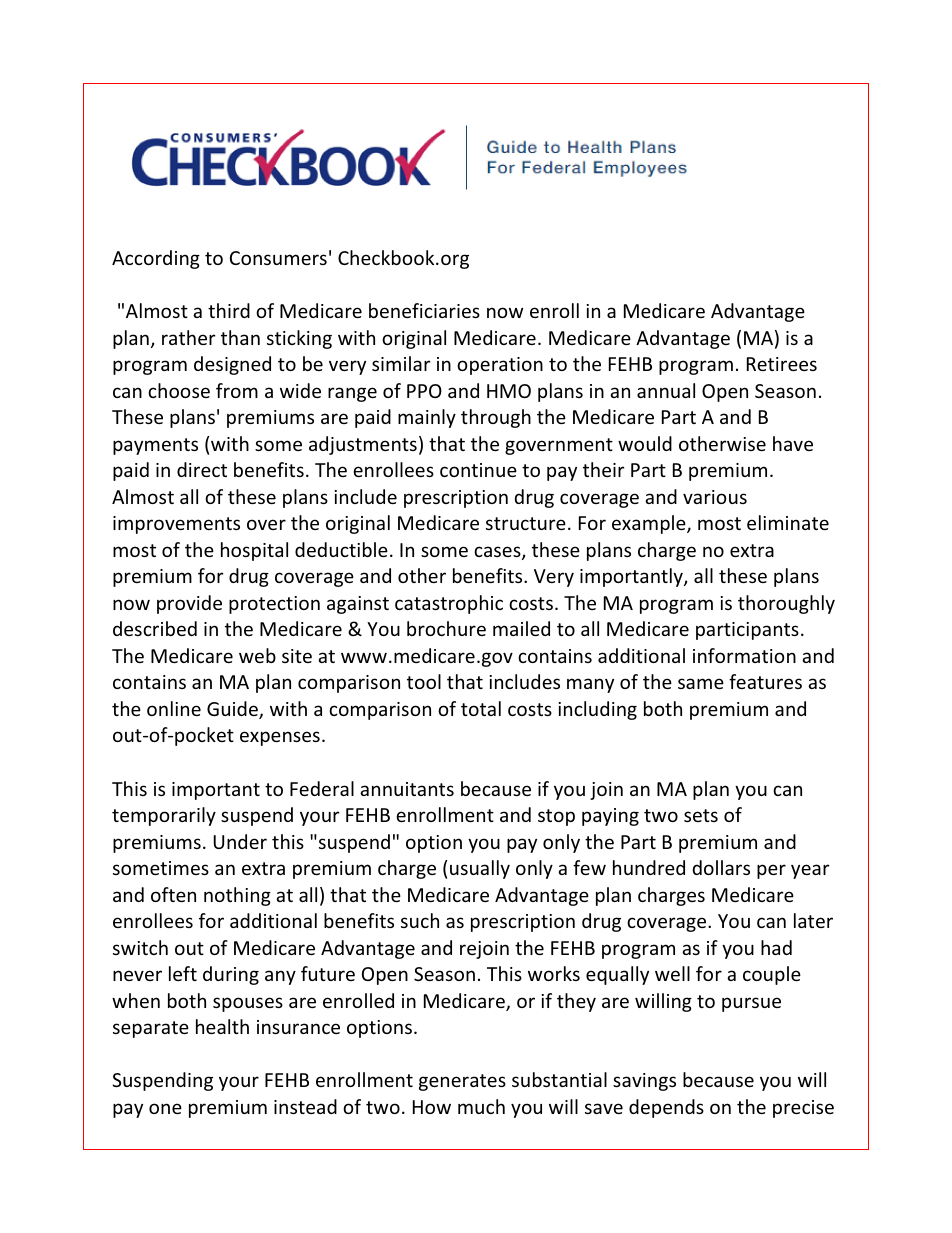 Image resolution: width=952 pixels, height=1233 pixels. I want to click on sets, so click(701, 815).
